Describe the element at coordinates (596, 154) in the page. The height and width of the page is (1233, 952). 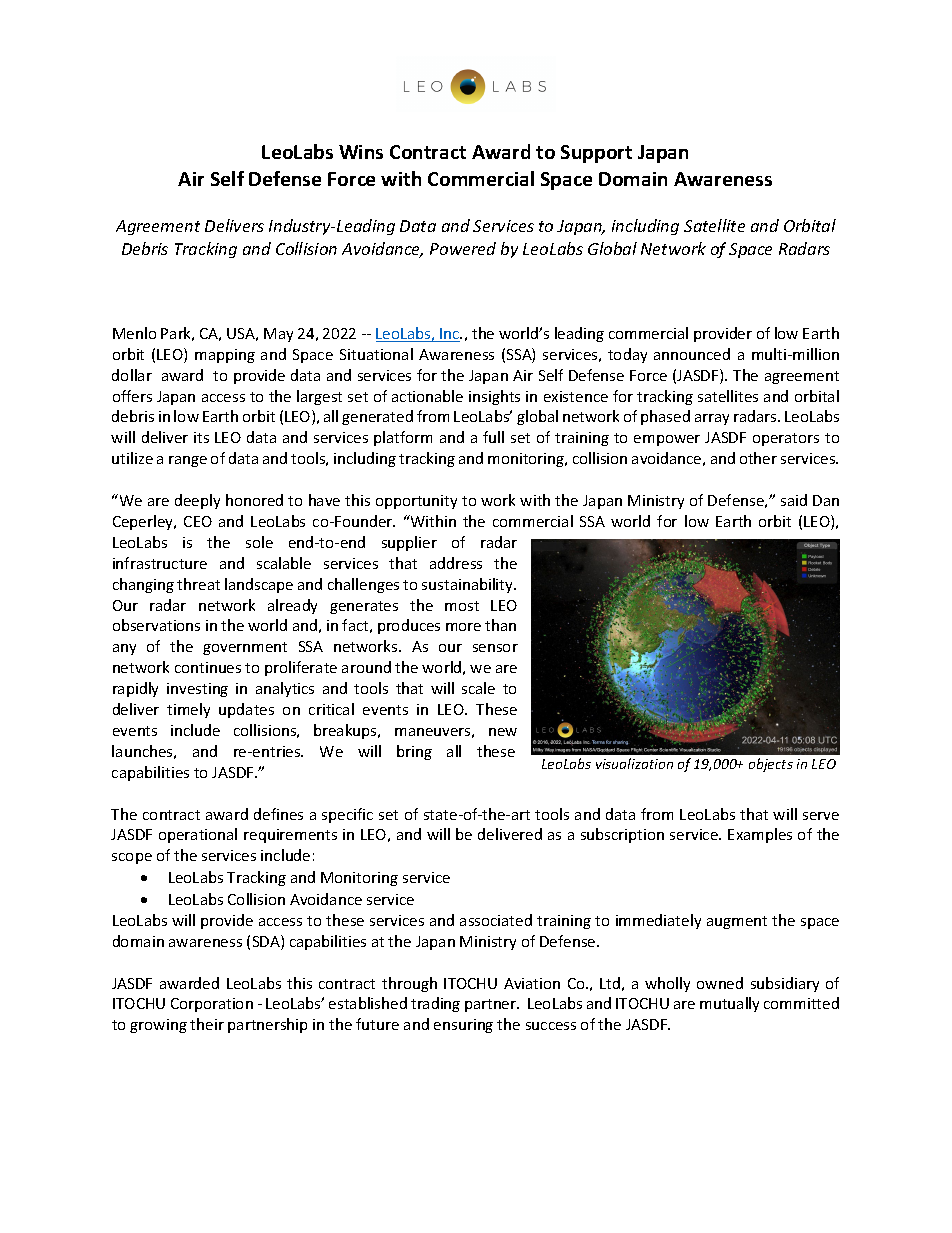
I see `Support` at that location.
